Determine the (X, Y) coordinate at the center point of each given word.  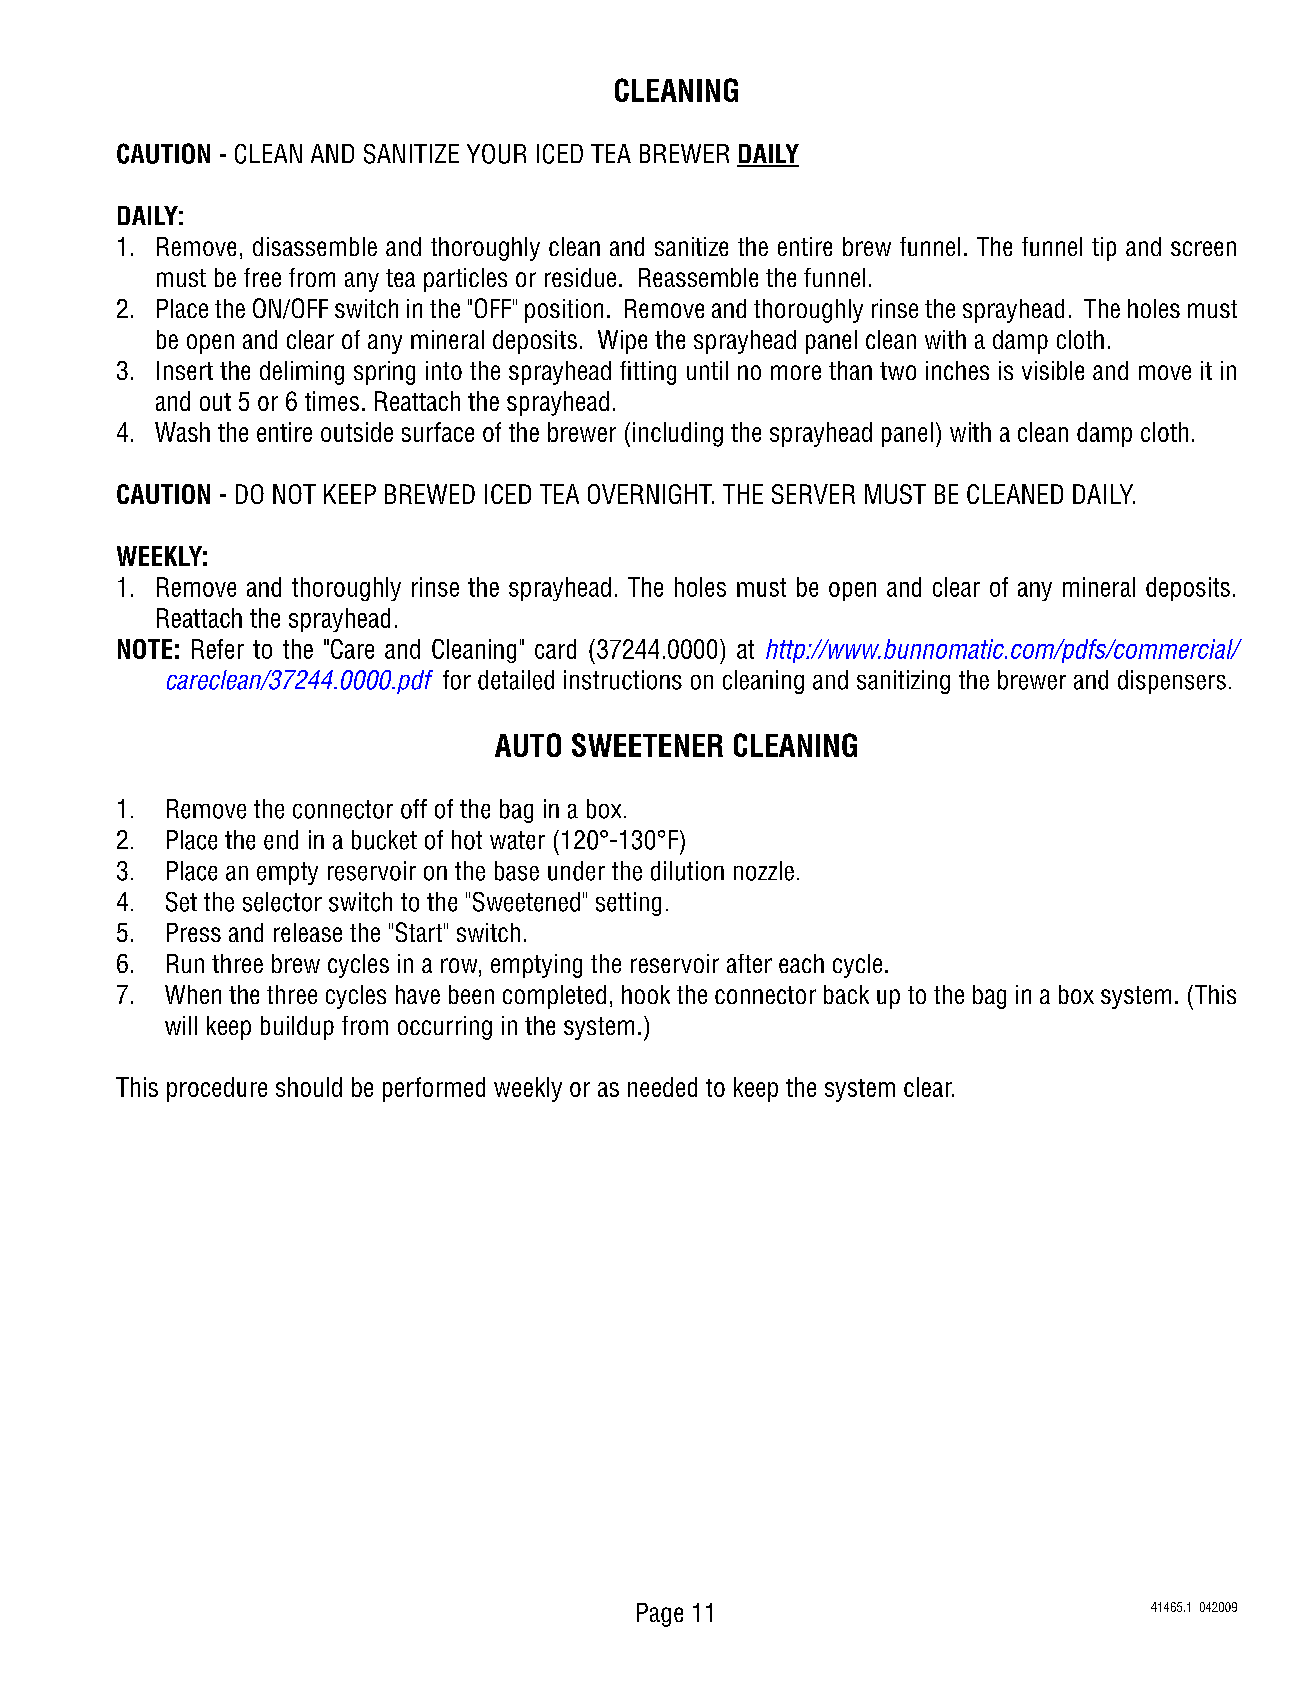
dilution (687, 871)
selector (282, 902)
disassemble (315, 246)
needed (662, 1087)
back (846, 994)
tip (1104, 249)
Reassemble (698, 277)
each (801, 963)
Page (660, 1615)
